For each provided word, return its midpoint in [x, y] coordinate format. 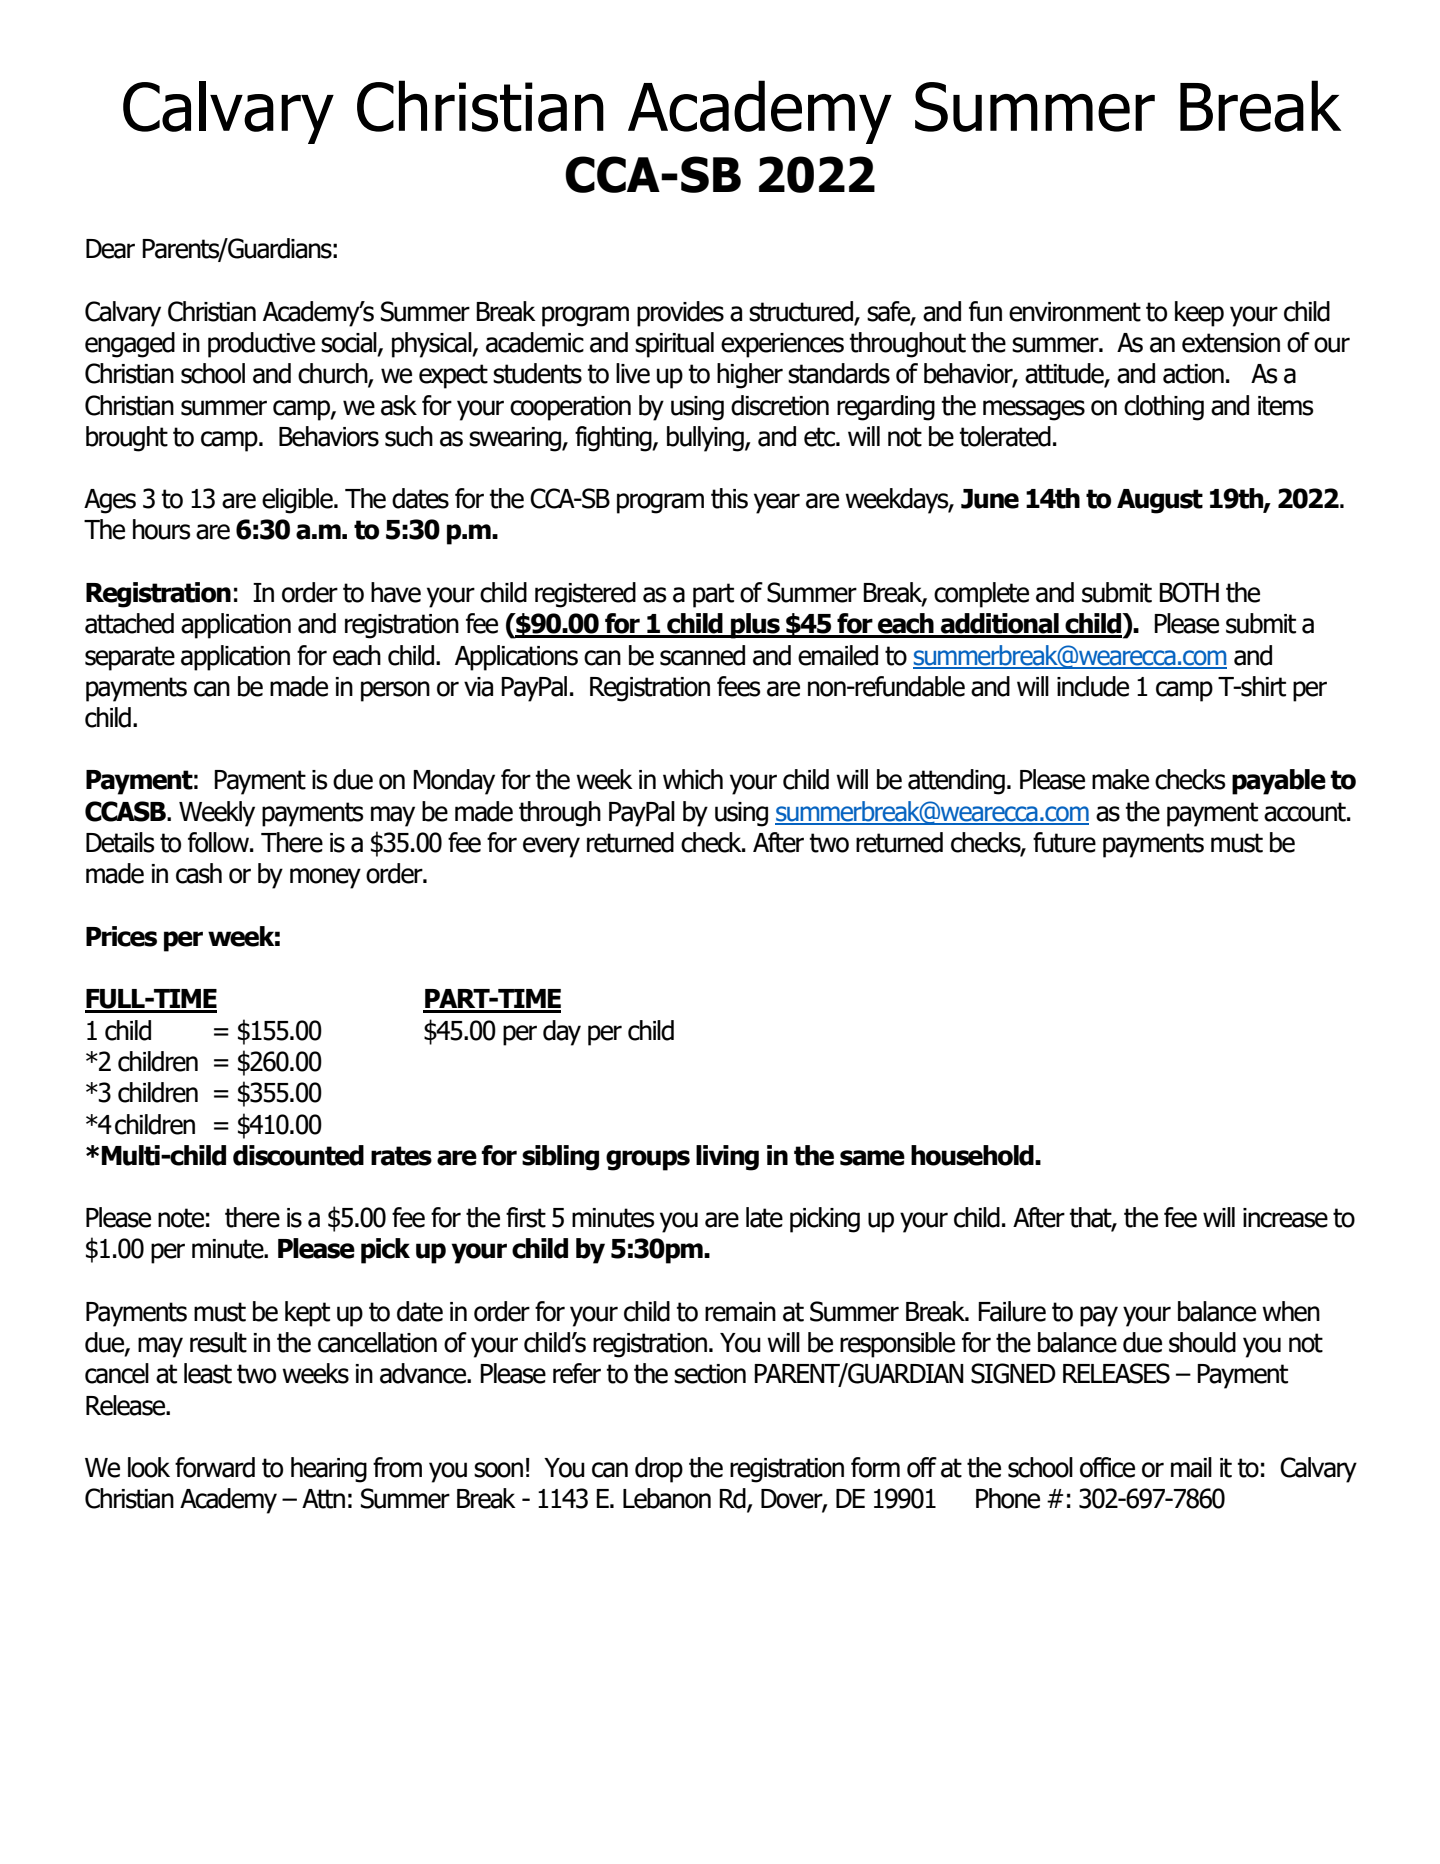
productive [261, 345]
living [727, 1158]
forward [215, 1467]
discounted [298, 1155]
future [1064, 842]
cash [199, 873]
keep [1199, 314]
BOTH [1189, 592]
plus [755, 626]
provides [680, 314]
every [551, 847]
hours [161, 529]
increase [1285, 1218]
